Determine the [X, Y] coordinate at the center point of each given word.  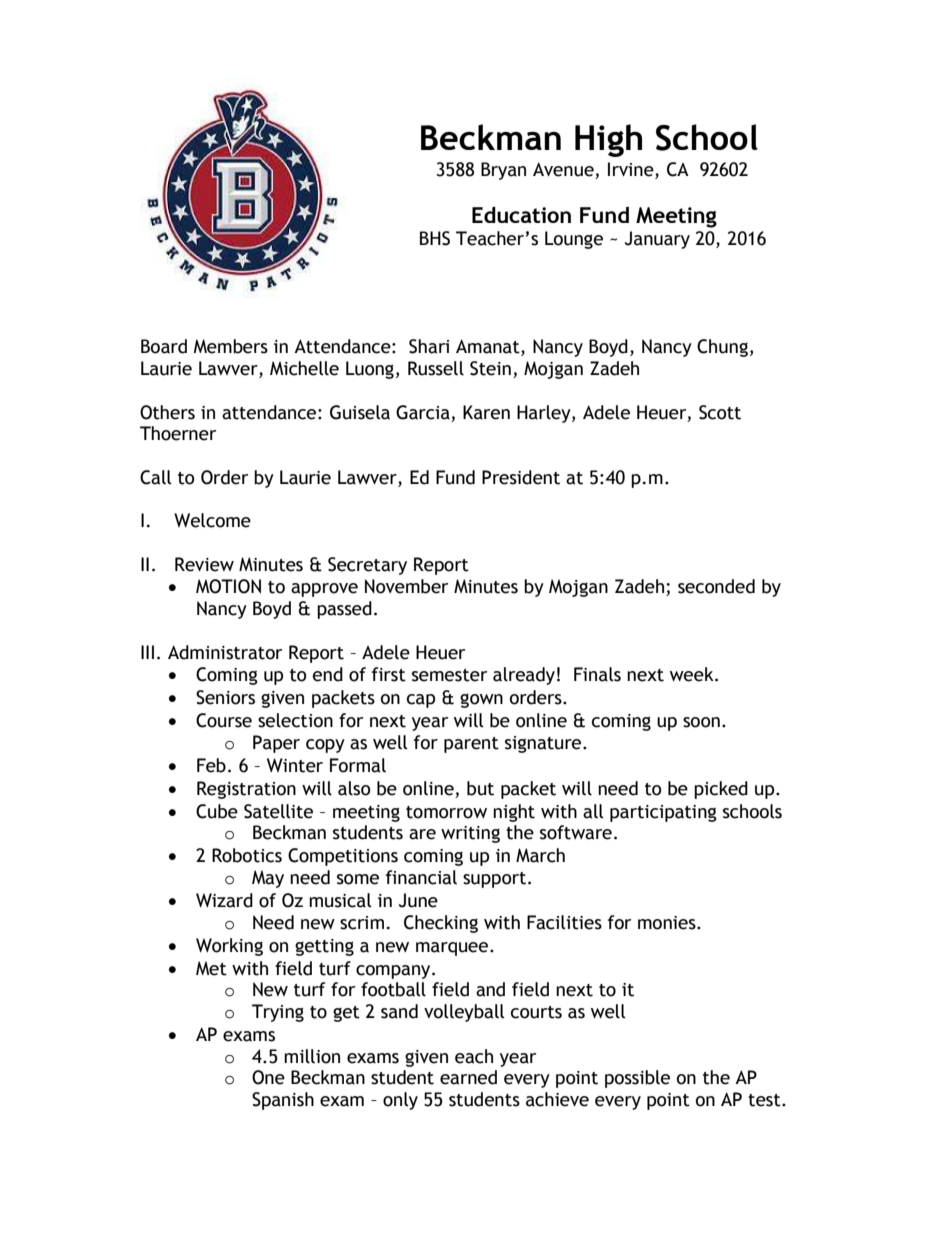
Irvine [632, 170]
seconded [716, 586]
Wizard [224, 900]
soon [701, 722]
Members [231, 346]
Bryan [503, 171]
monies [668, 923]
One [268, 1077]
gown [481, 700]
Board [164, 346]
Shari [429, 346]
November [406, 586]
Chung [722, 348]
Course [224, 720]
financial [421, 877]
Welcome [212, 520]
